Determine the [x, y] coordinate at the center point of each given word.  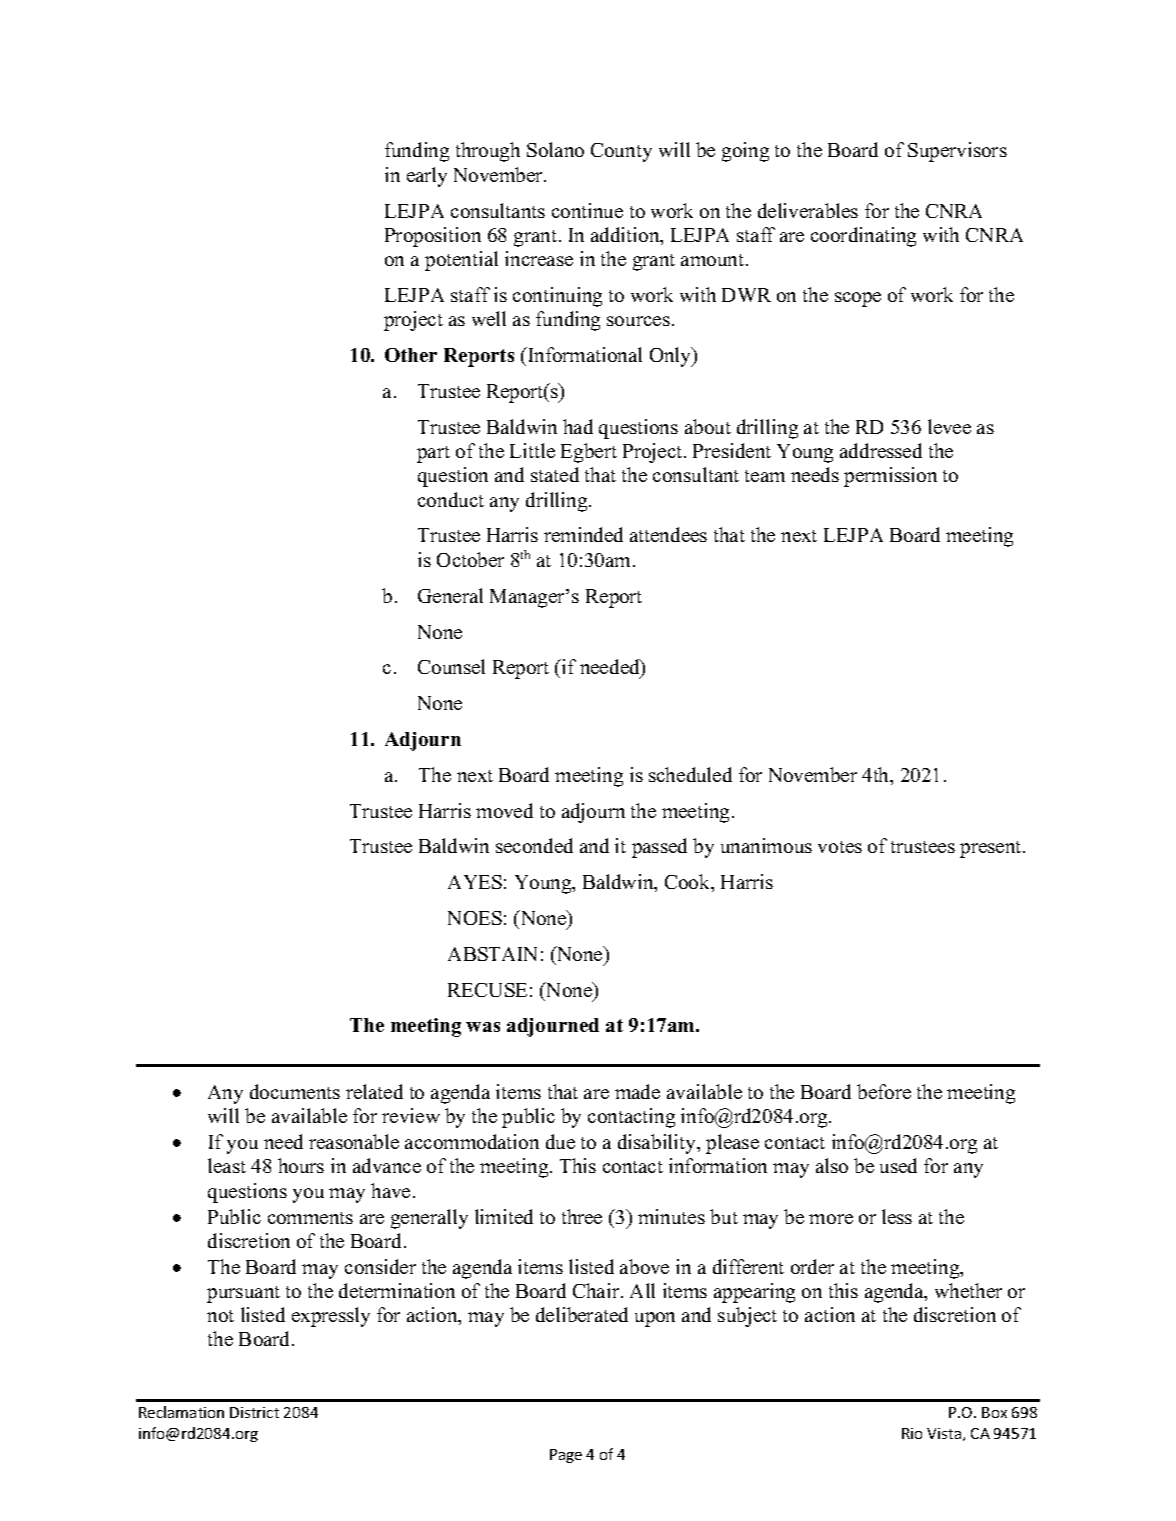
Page [566, 1456]
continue [587, 210]
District [254, 1412]
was [483, 1027]
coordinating [863, 237]
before [884, 1091]
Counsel [451, 666]
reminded [583, 534]
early [427, 177]
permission [890, 477]
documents [295, 1091]
